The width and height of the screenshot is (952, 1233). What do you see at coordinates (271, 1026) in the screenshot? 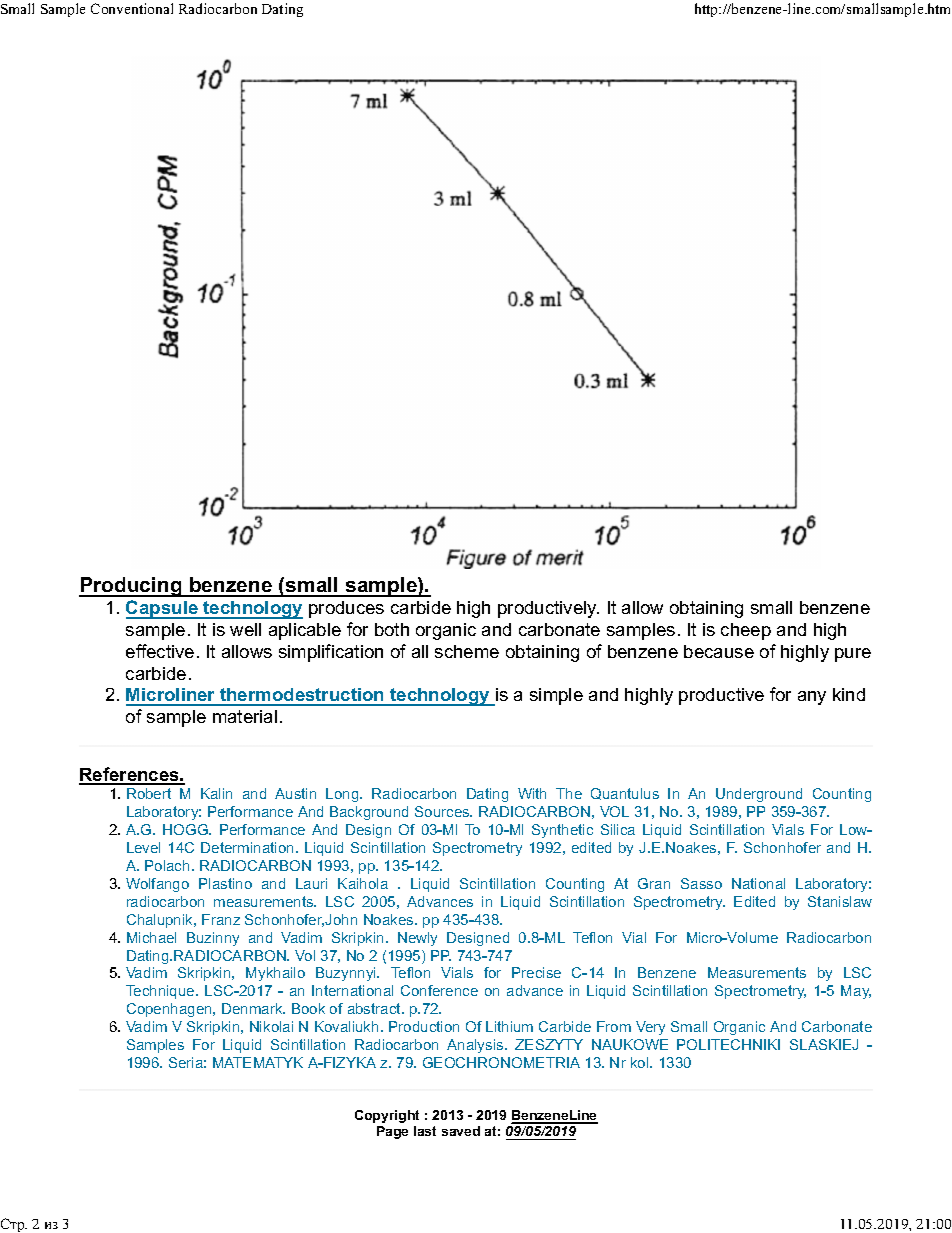
I see `Nikolai` at bounding box center [271, 1026].
